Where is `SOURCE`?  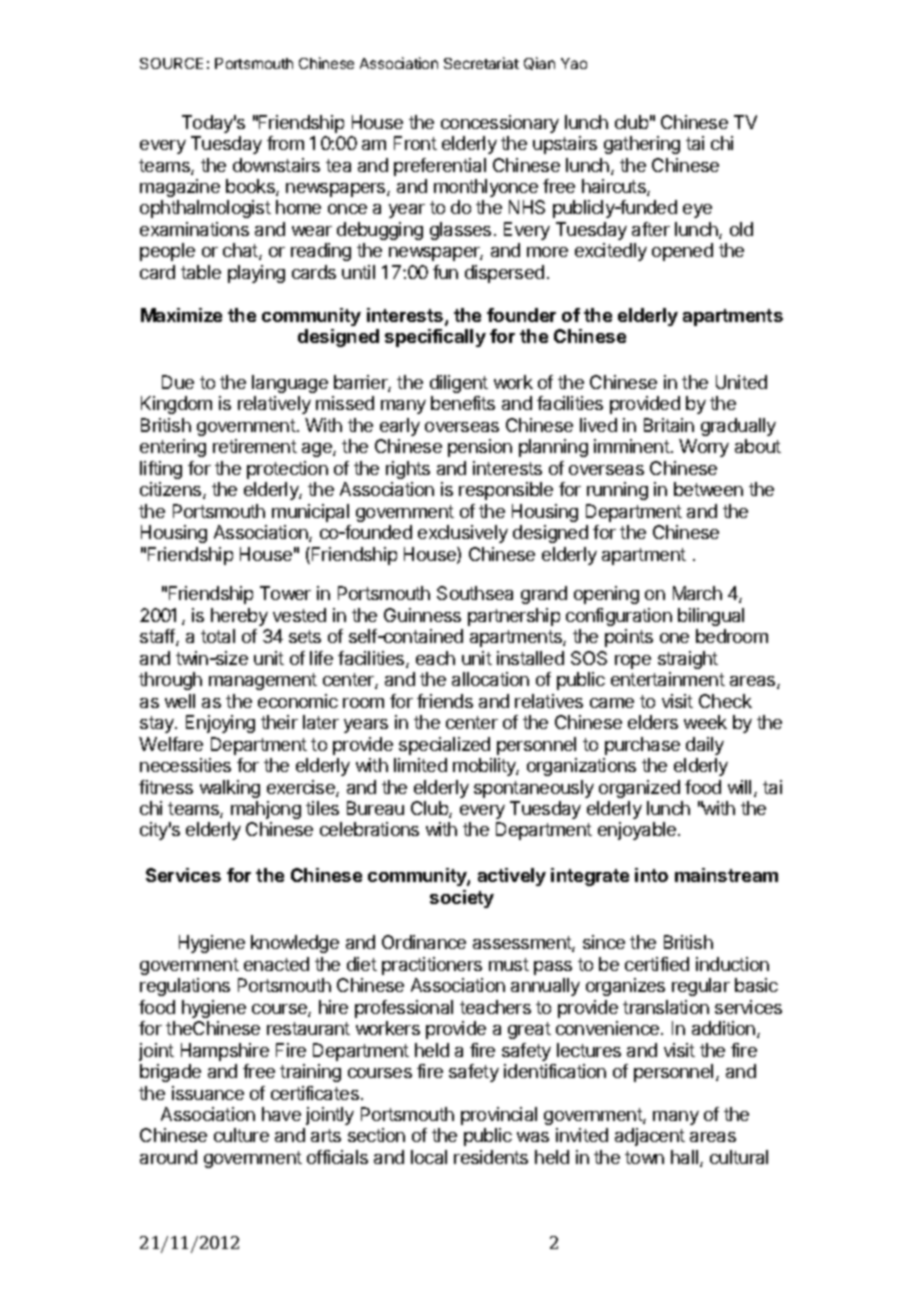
SOURCE is located at coordinates (171, 63).
